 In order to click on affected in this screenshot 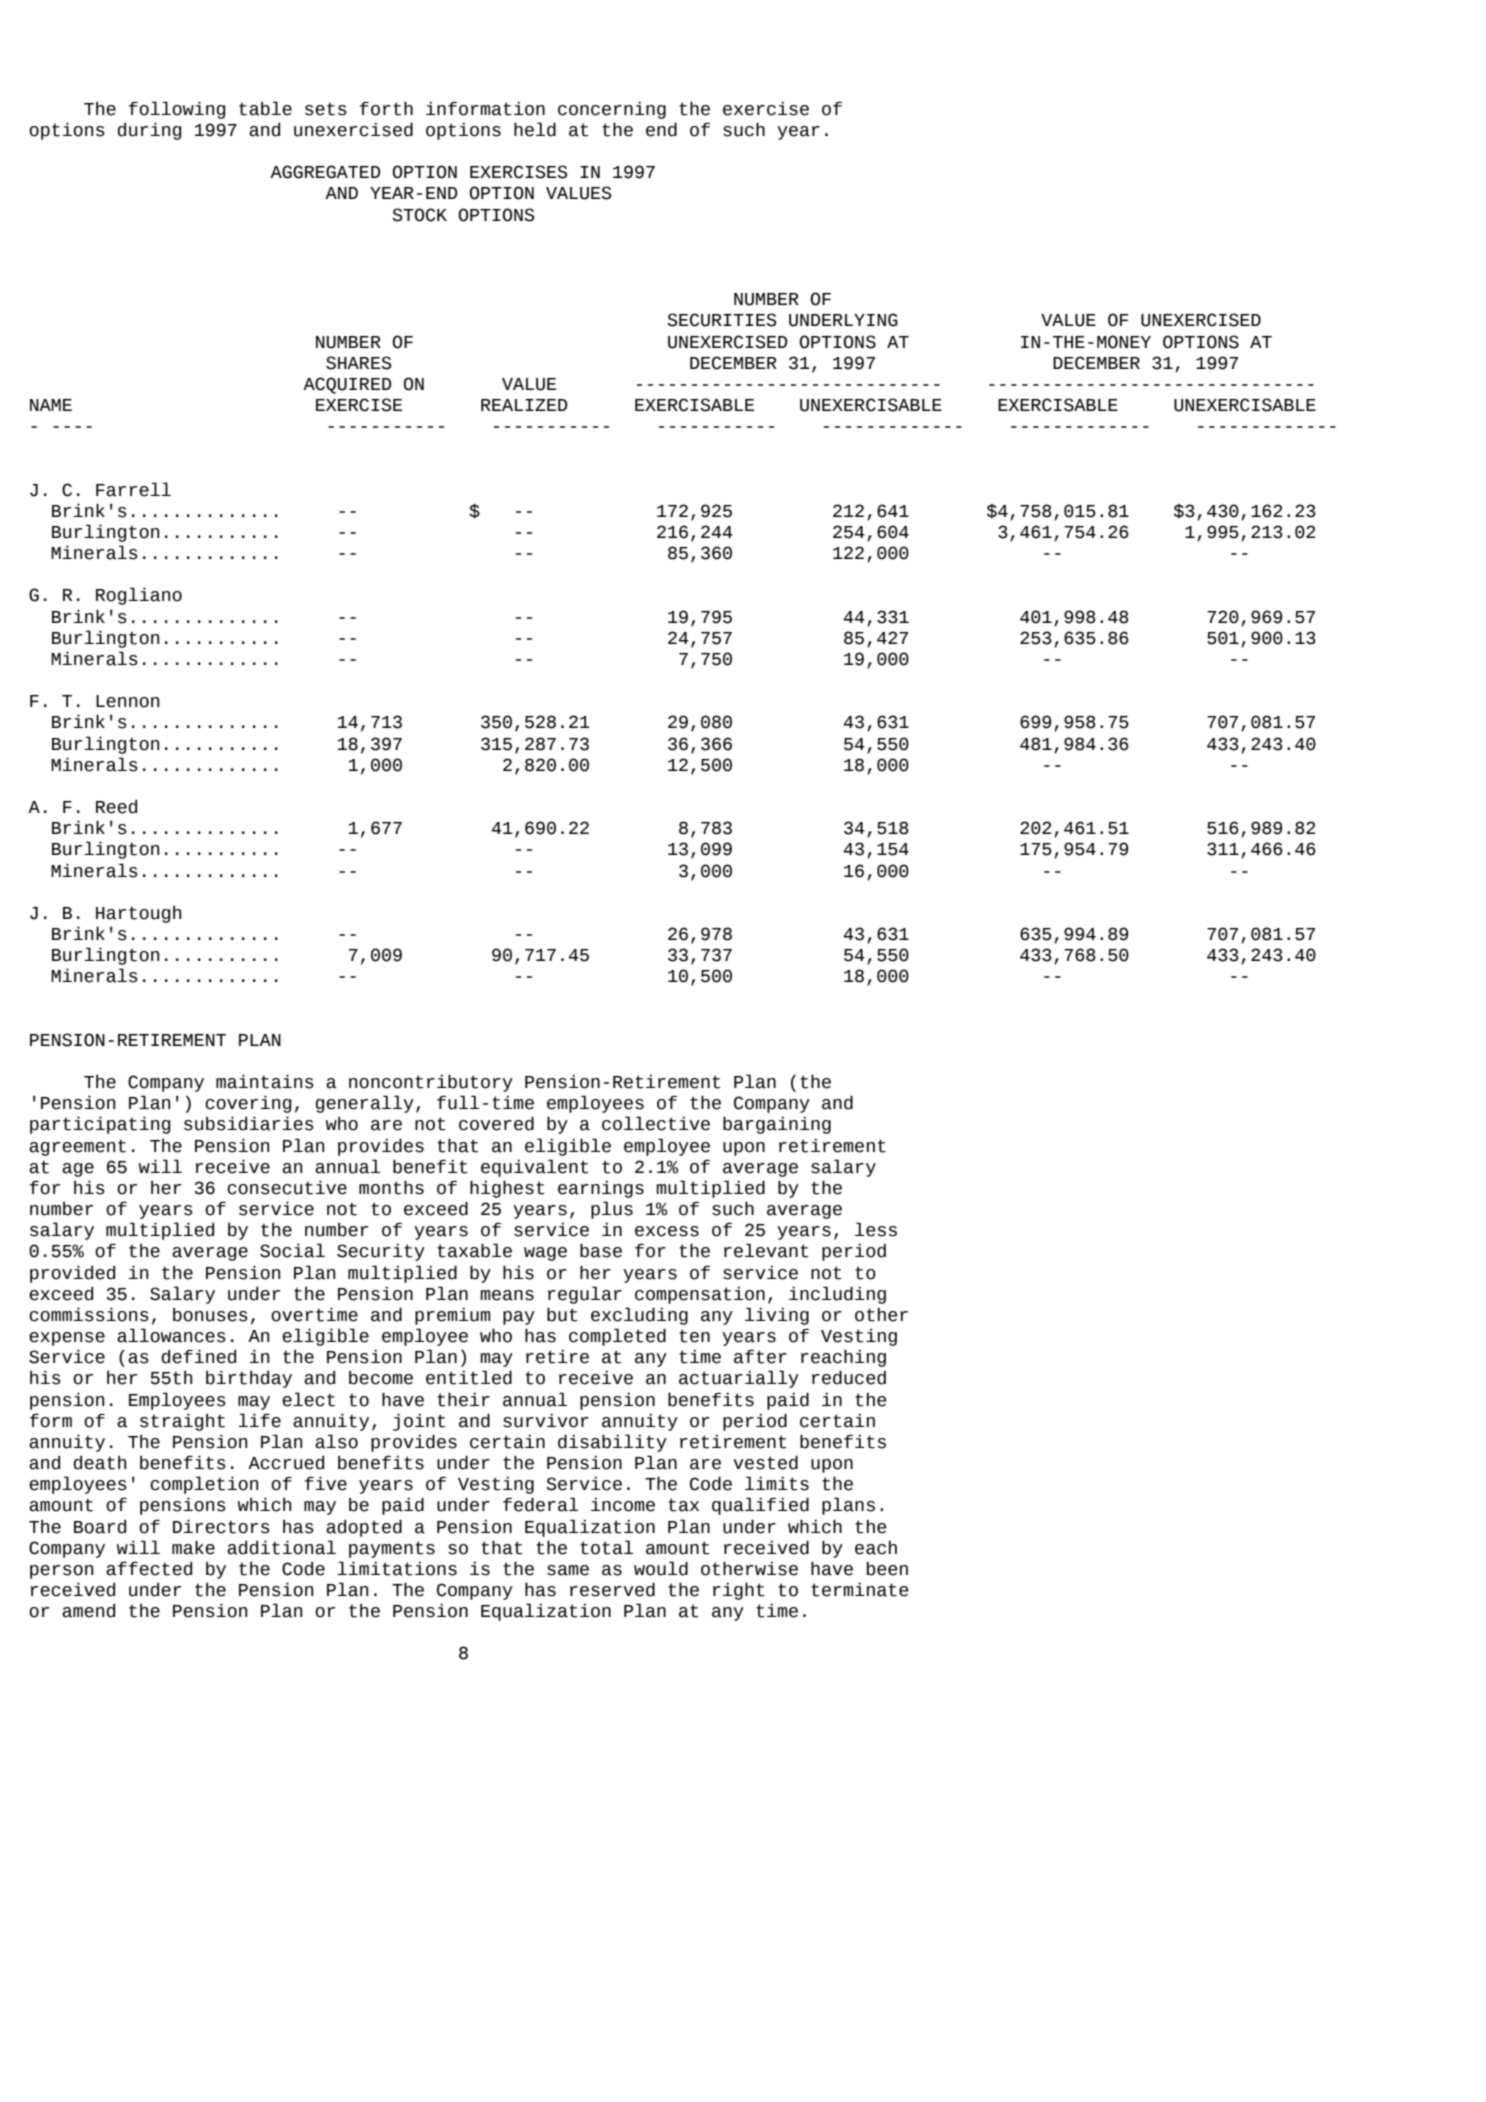, I will do `click(149, 1568)`.
